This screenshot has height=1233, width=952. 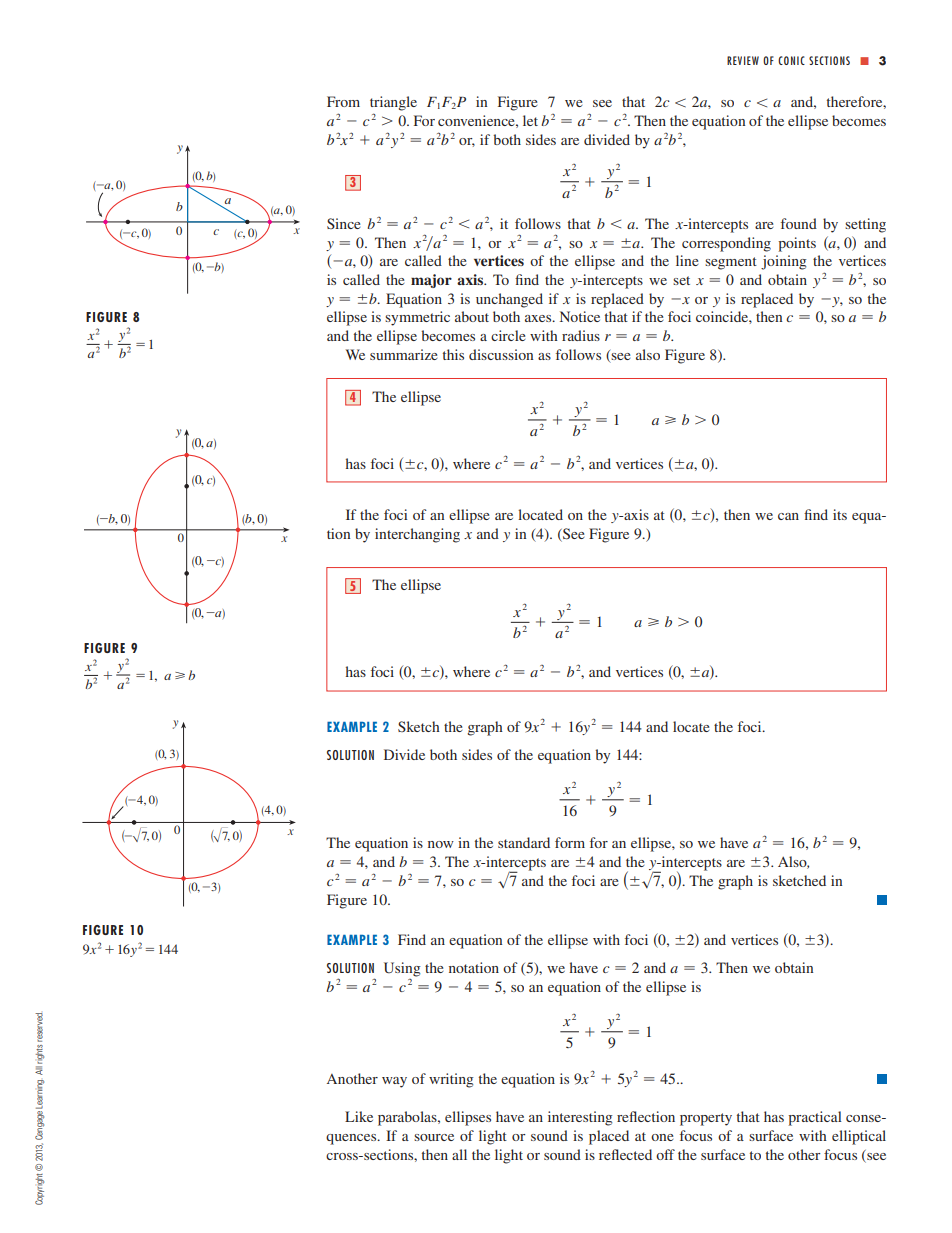 I want to click on let, so click(x=530, y=120).
